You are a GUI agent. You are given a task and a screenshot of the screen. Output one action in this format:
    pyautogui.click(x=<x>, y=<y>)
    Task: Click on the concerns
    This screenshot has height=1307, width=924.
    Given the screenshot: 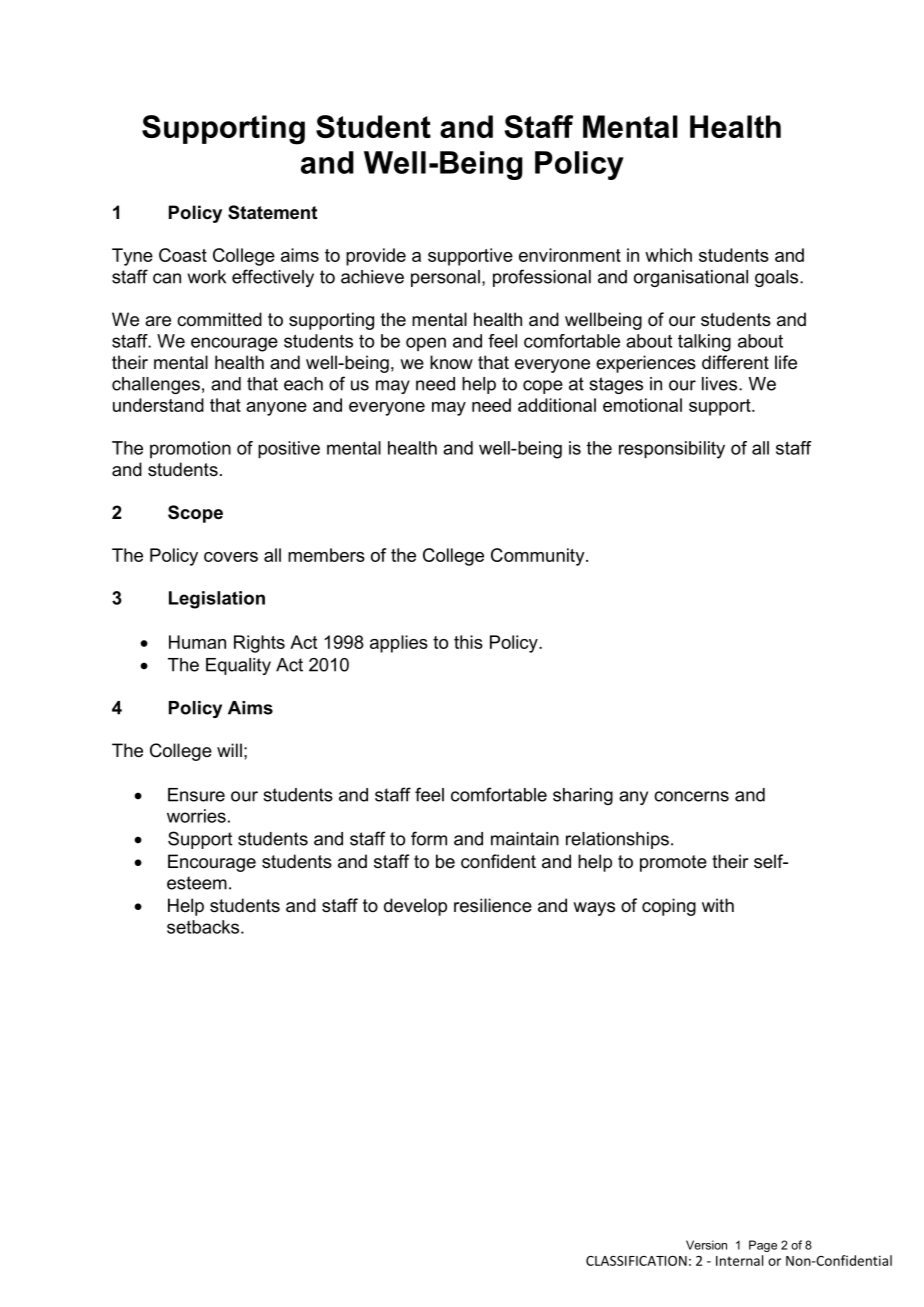 What is the action you would take?
    pyautogui.click(x=691, y=796)
